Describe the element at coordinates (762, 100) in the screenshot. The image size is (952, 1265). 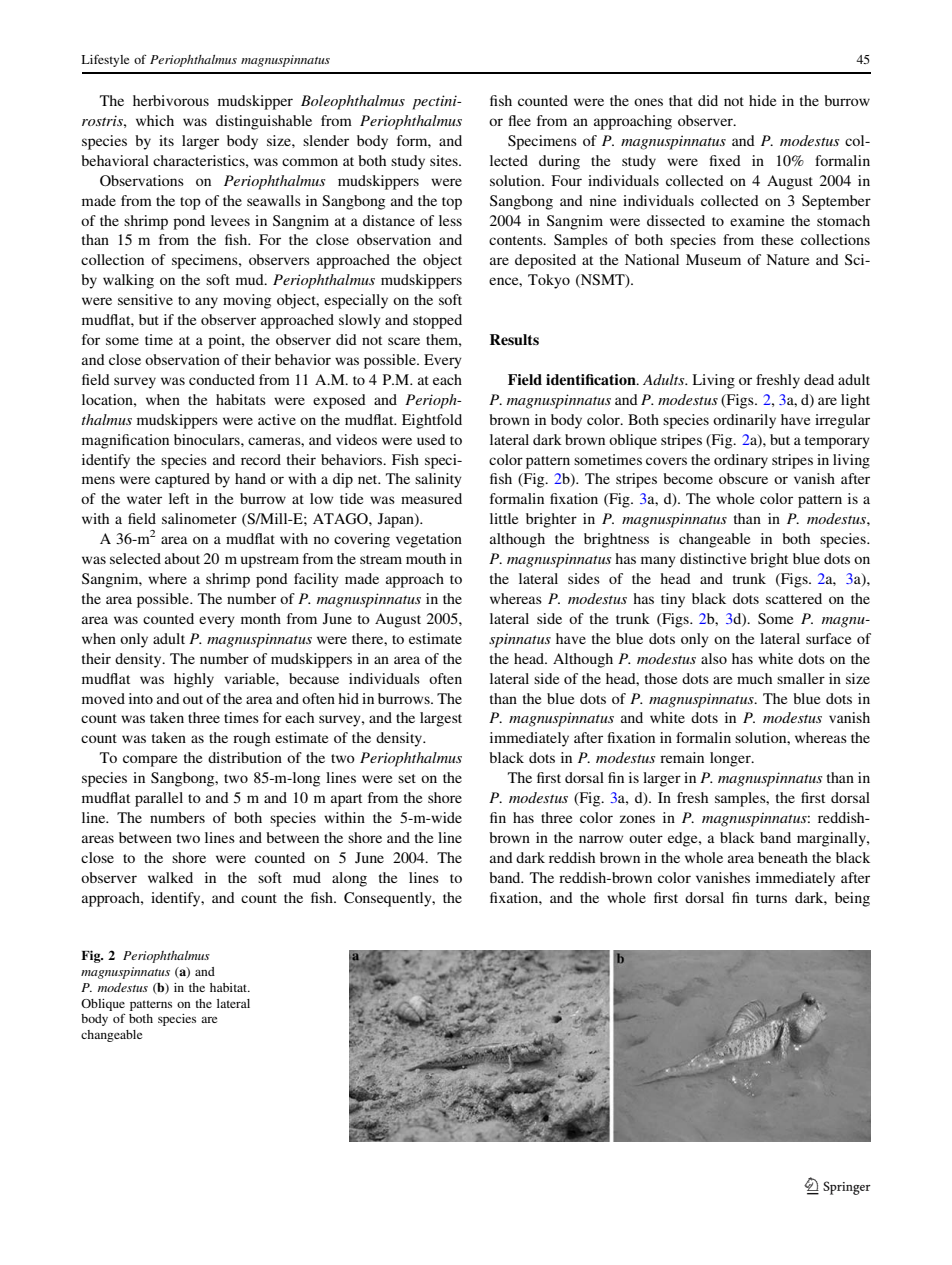
I see `hide` at that location.
